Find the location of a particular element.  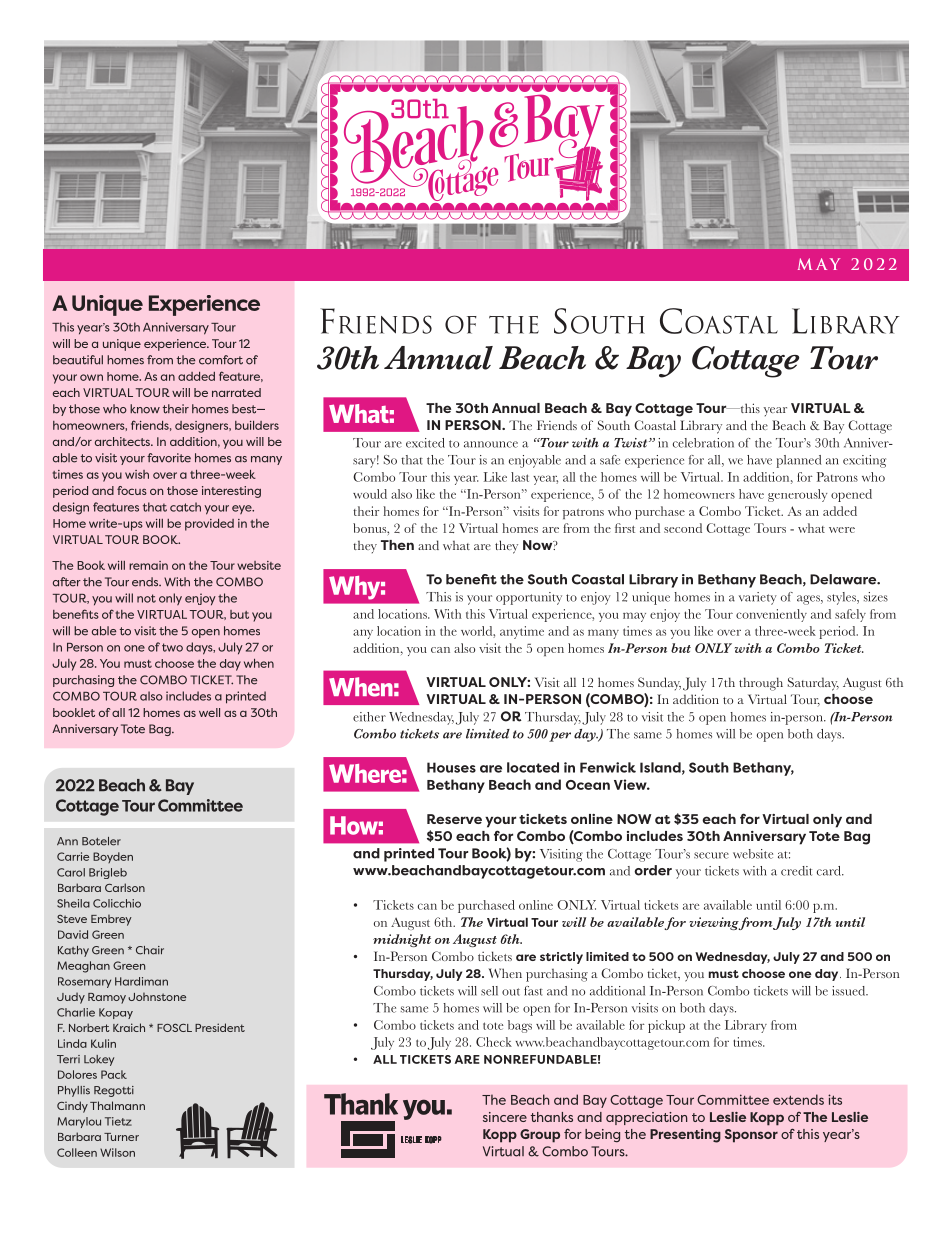

announce is located at coordinates (491, 444).
